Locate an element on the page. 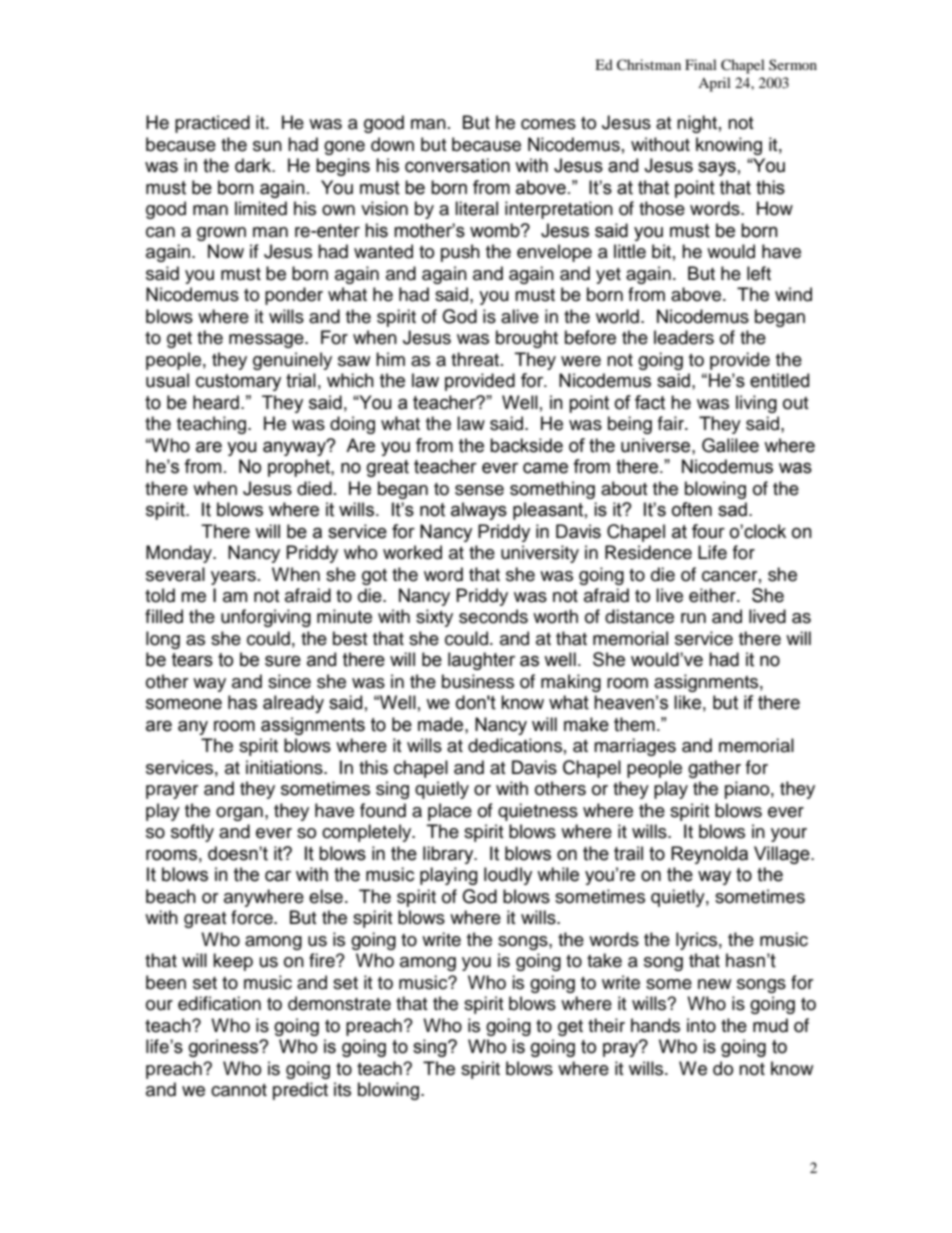 This page has width=952, height=1233. cannot is located at coordinates (239, 1090).
